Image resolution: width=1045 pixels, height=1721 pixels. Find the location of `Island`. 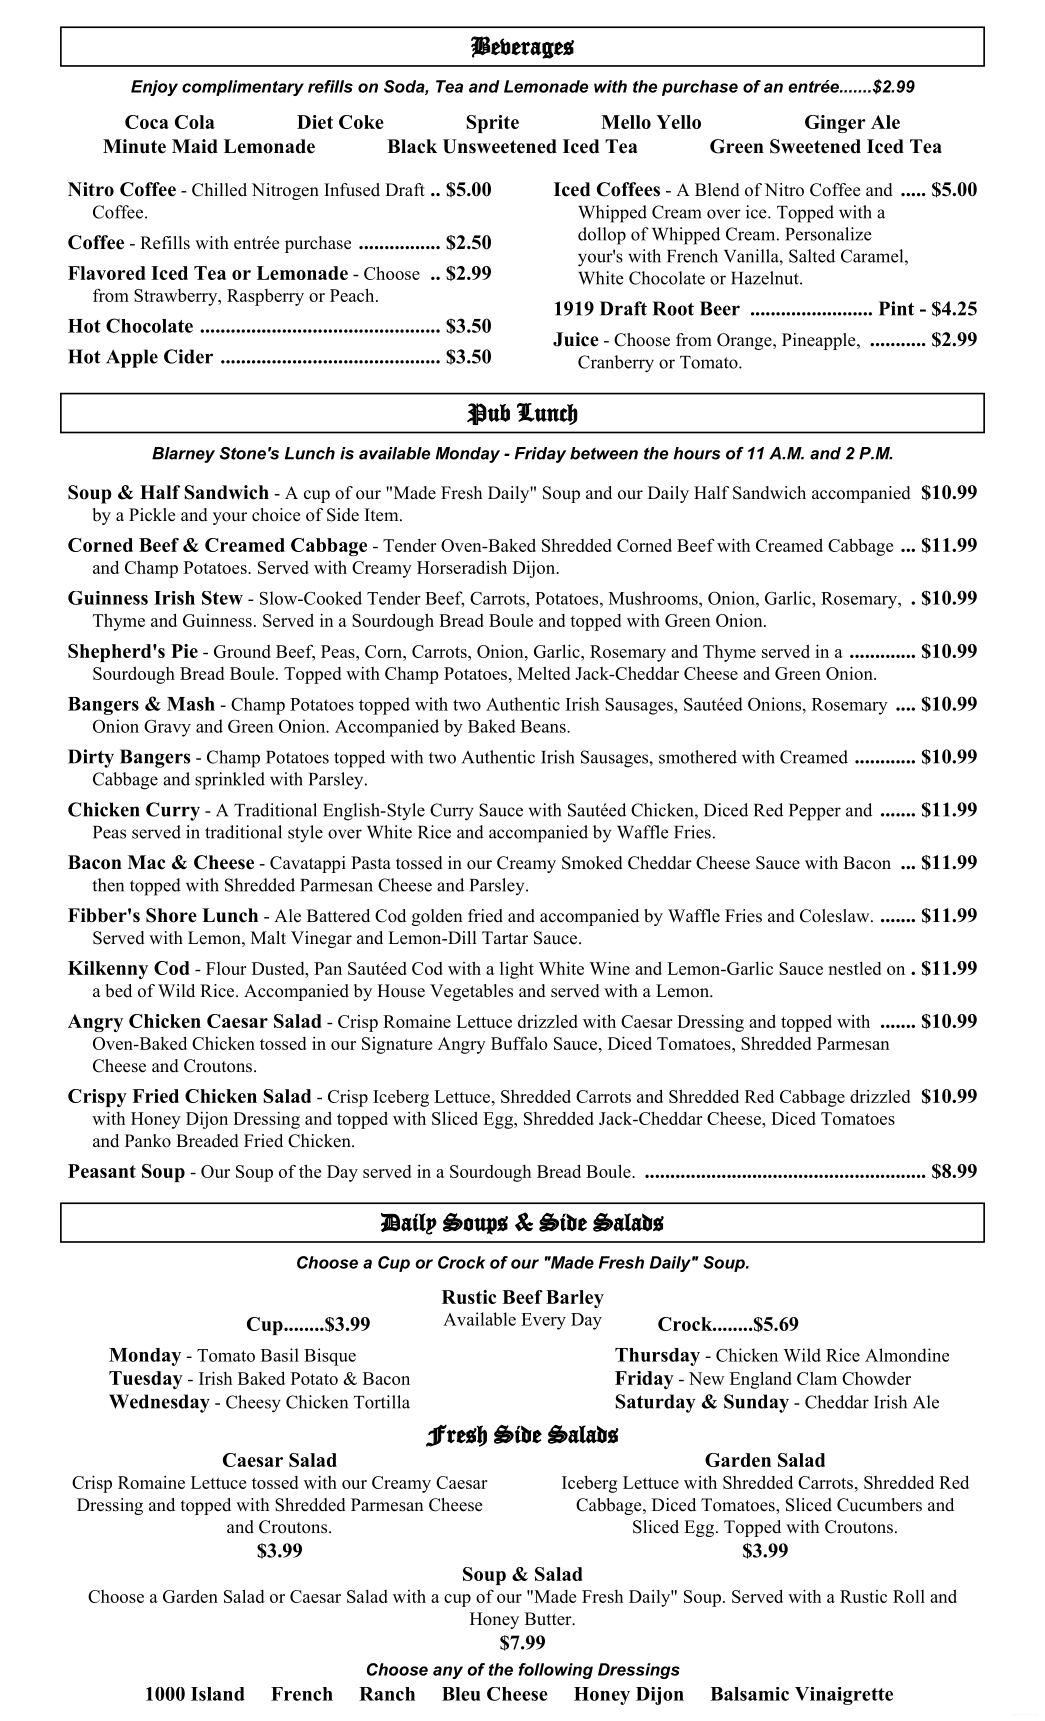

Island is located at coordinates (218, 1694).
